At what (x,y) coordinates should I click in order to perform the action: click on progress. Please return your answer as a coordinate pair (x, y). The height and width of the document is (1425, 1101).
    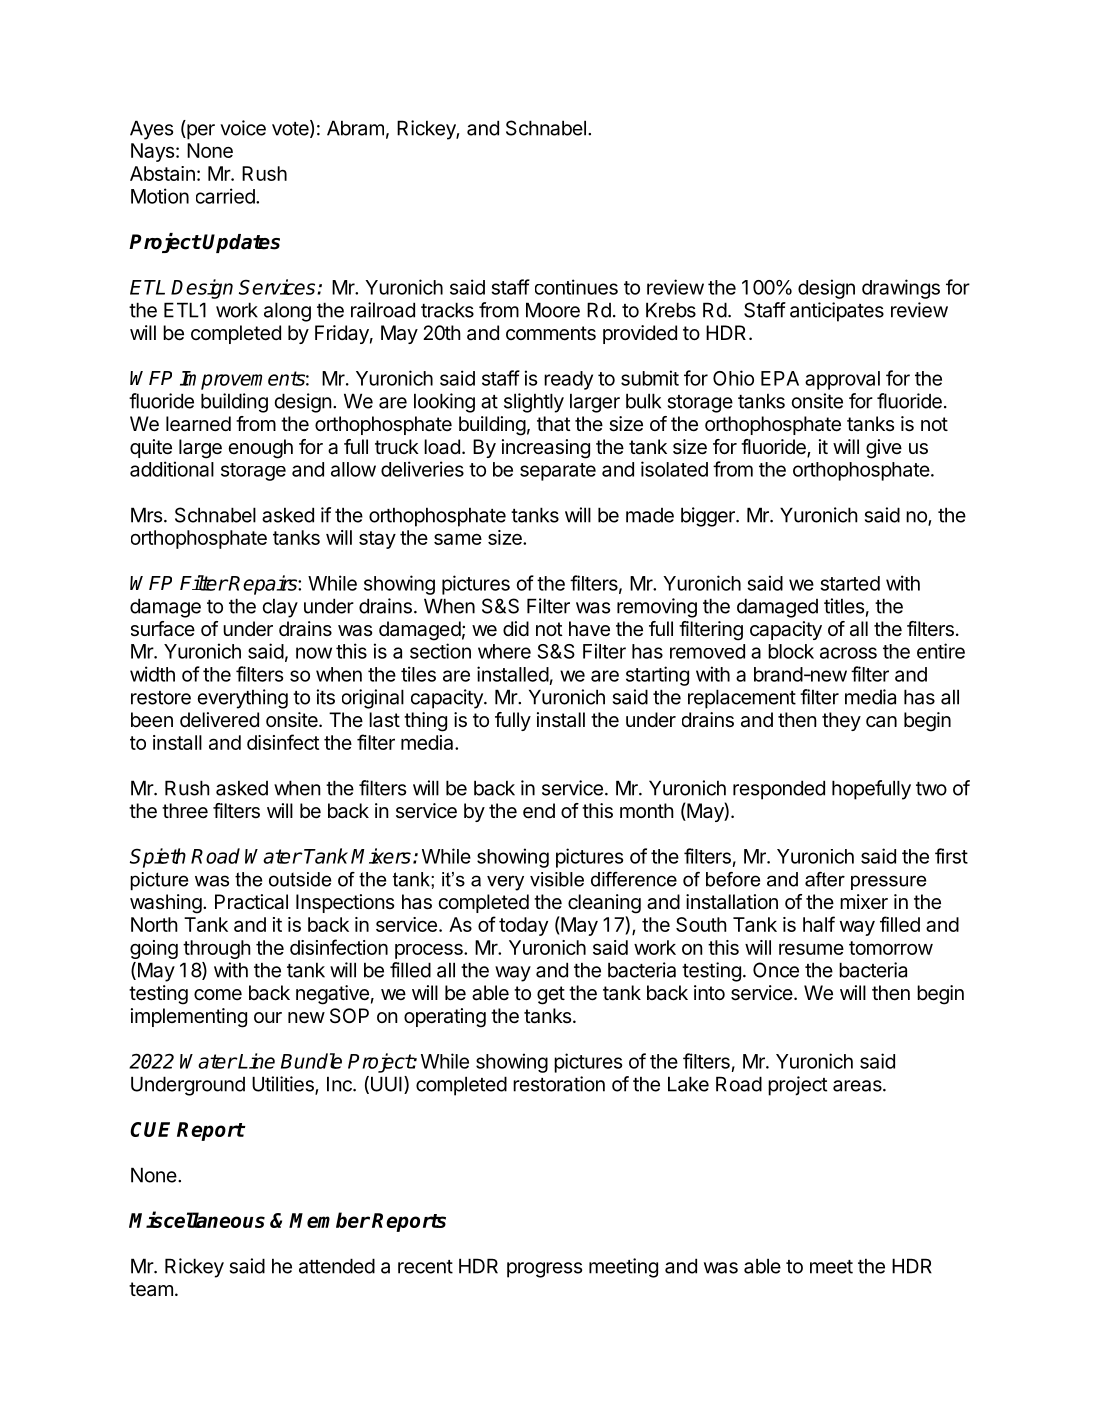
    Looking at the image, I should click on (544, 1270).
